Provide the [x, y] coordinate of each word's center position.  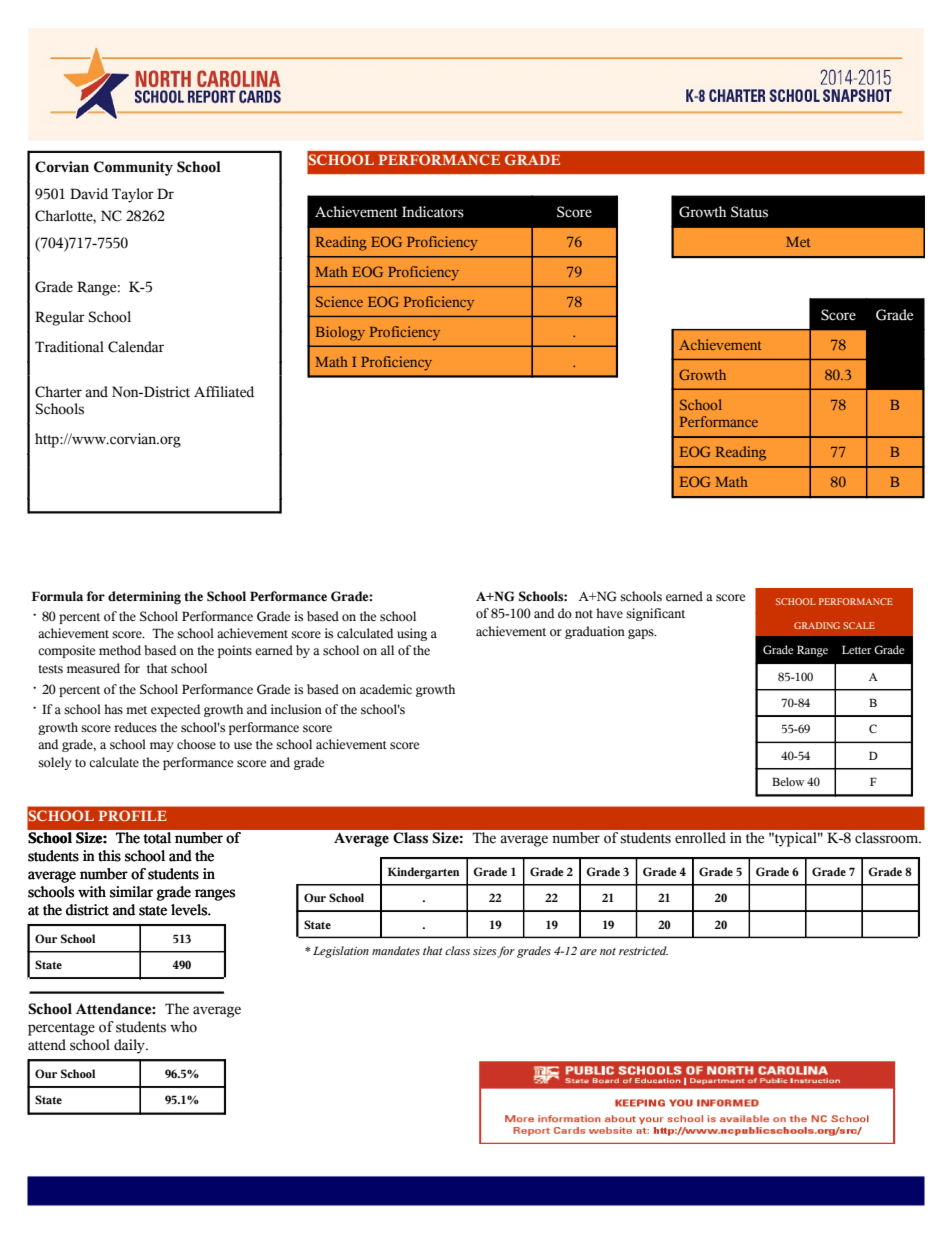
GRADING [817, 625]
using [412, 634]
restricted [643, 950]
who [183, 1027]
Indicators [433, 212]
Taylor [133, 195]
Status [749, 212]
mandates [396, 950]
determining [144, 598]
